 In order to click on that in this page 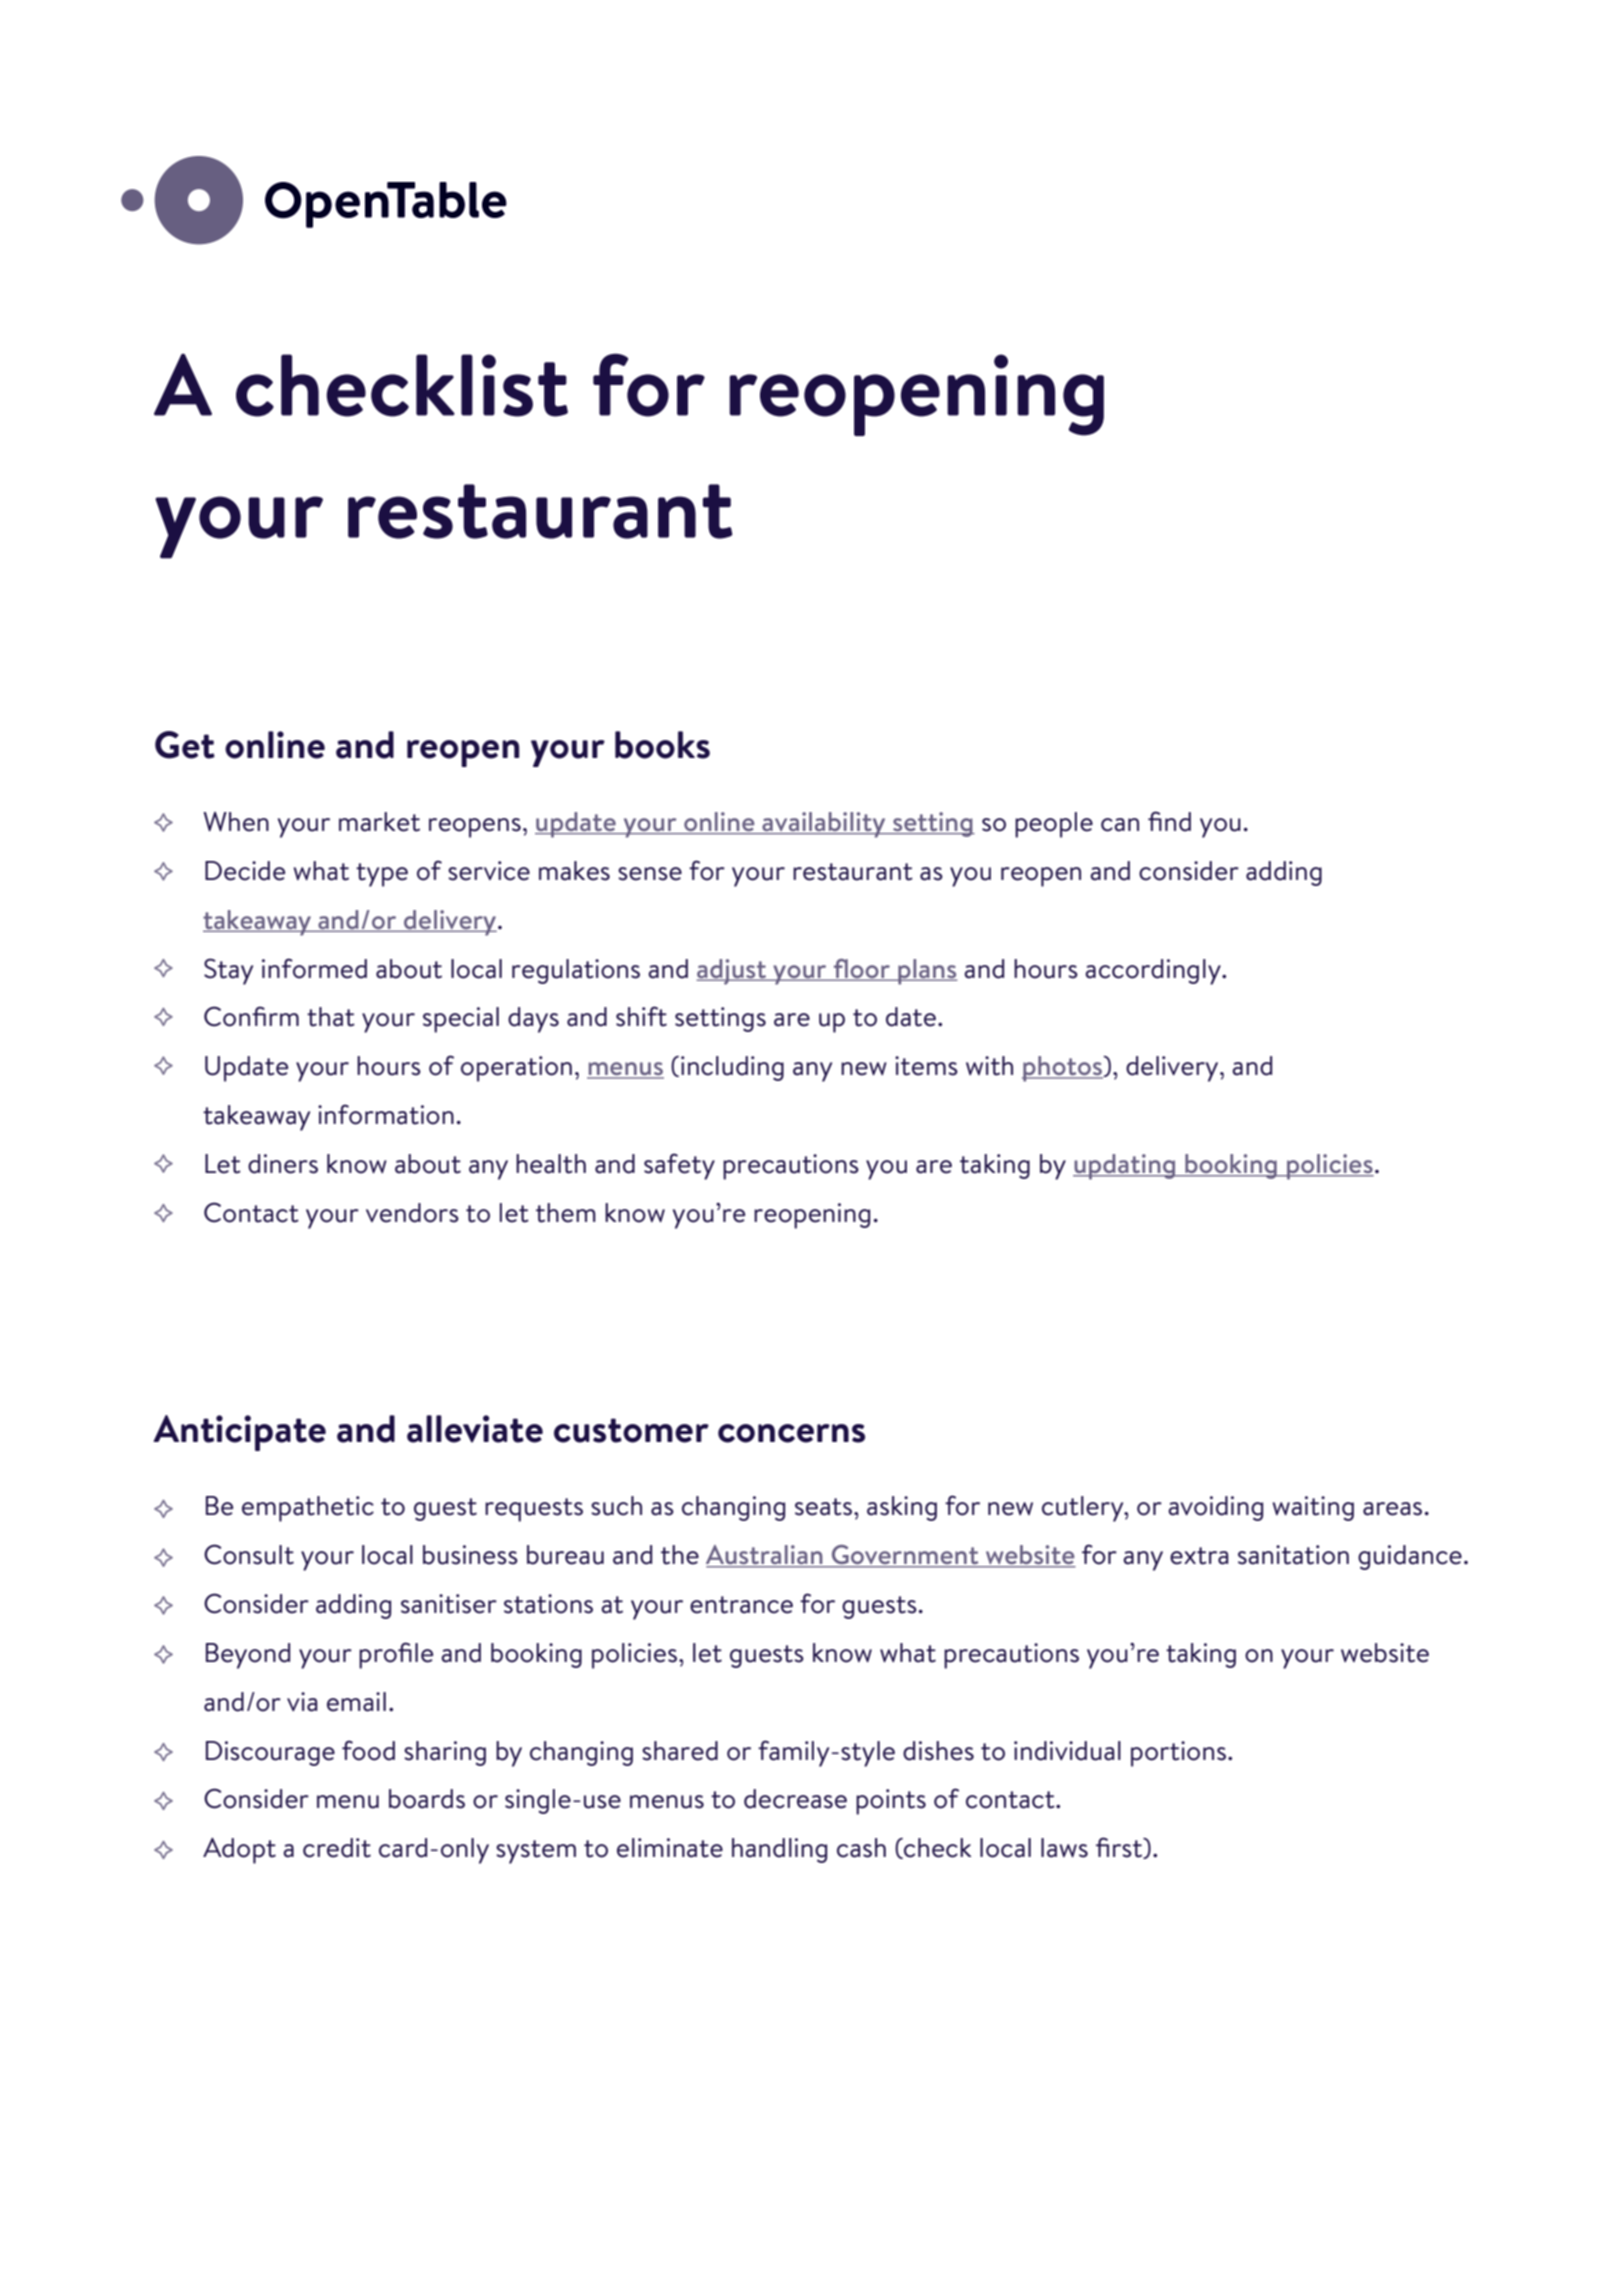, I will do `click(331, 1017)`.
